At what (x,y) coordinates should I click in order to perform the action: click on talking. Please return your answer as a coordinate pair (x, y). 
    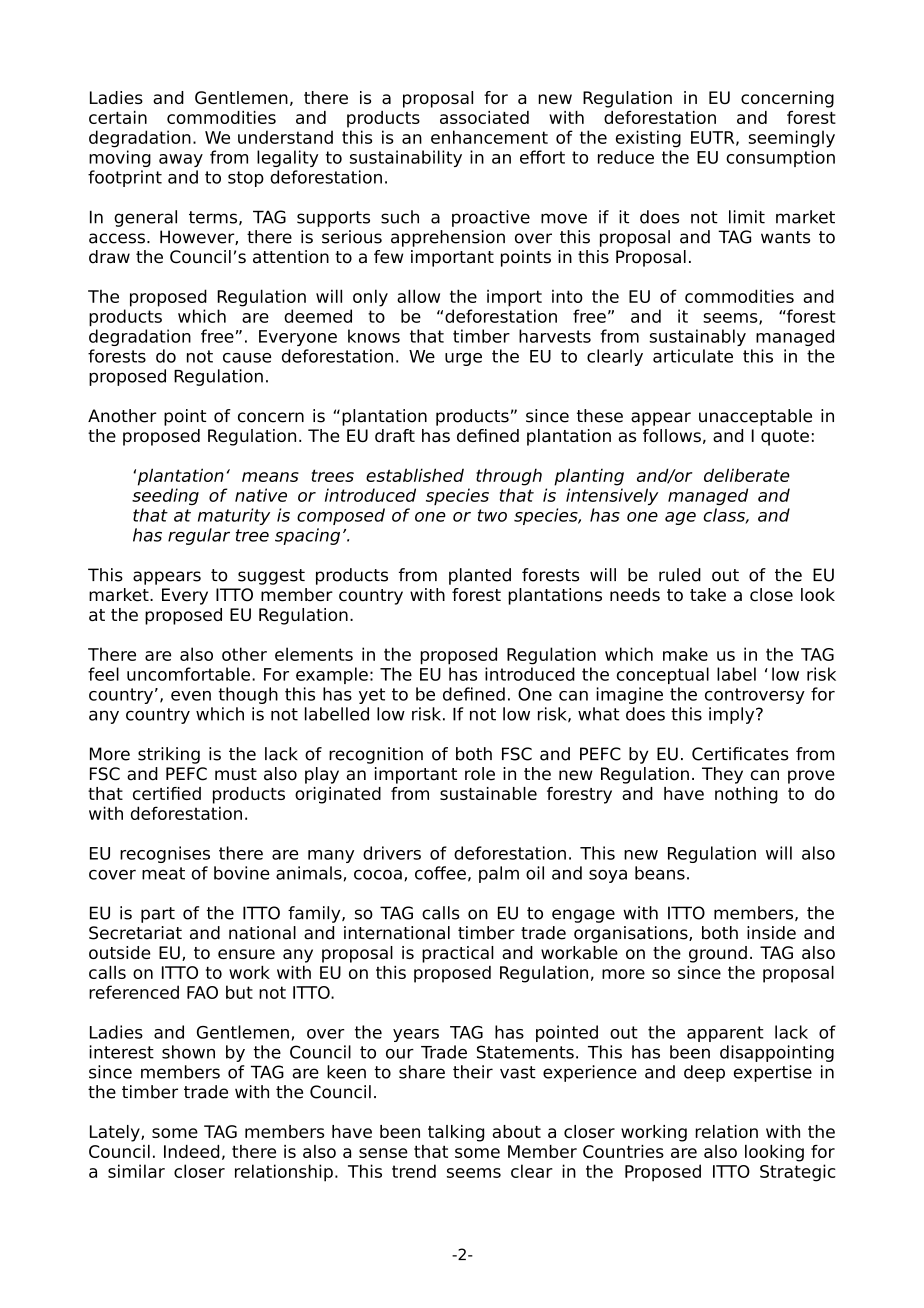
    Looking at the image, I should click on (456, 1133).
